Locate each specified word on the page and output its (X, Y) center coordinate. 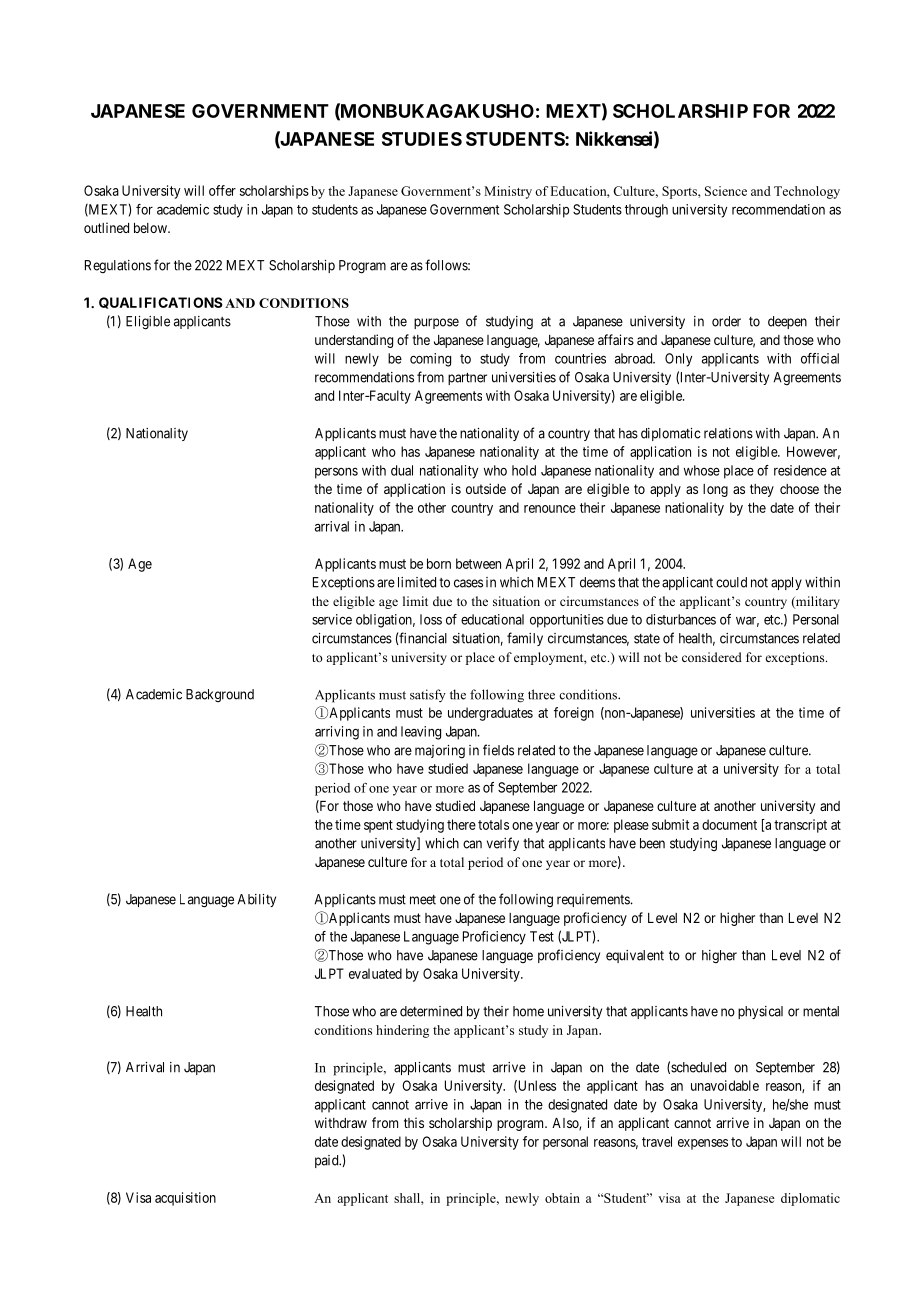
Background (220, 695)
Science (726, 191)
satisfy (428, 695)
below (151, 228)
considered (712, 657)
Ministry (508, 192)
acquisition (185, 1199)
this (414, 1122)
